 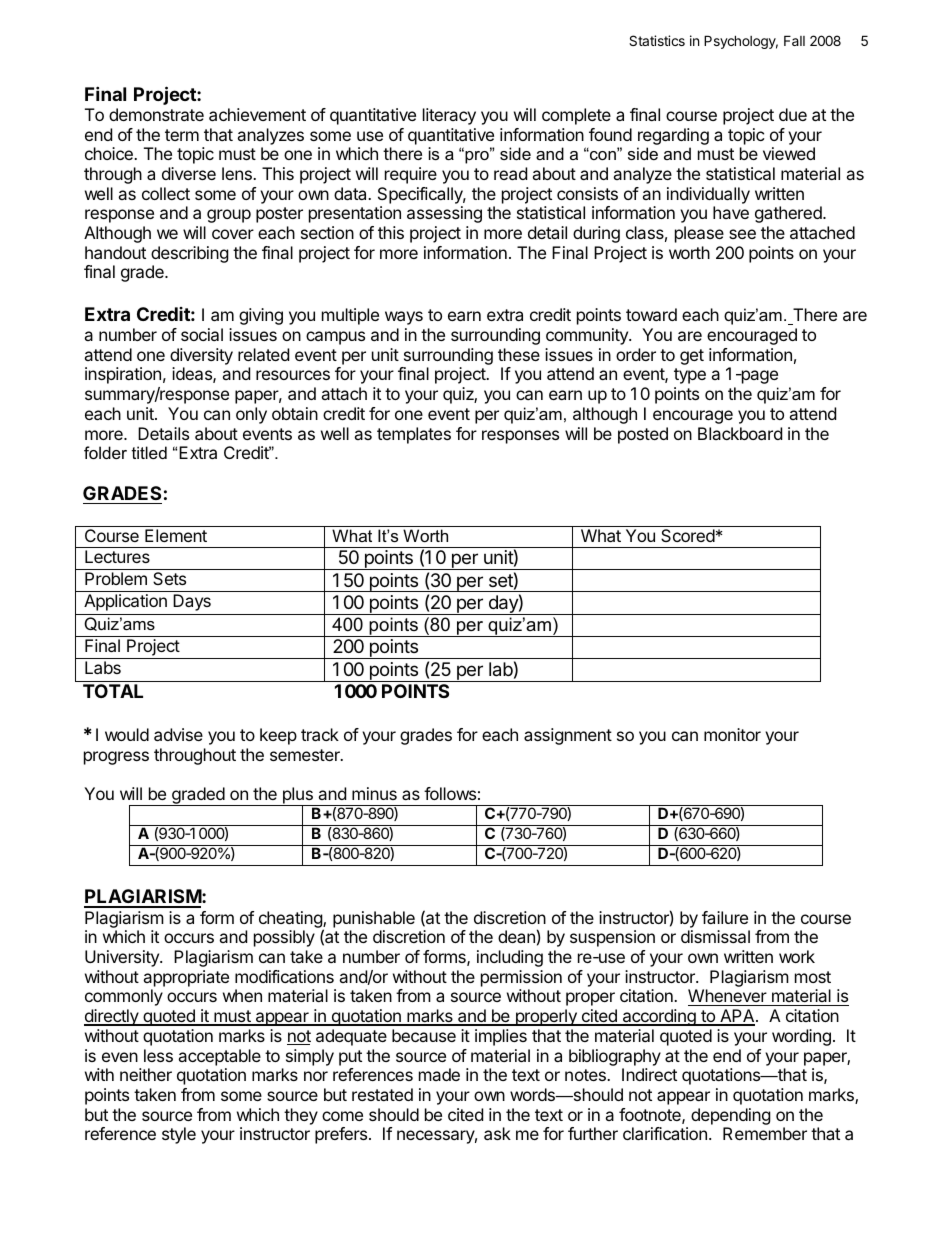 What do you see at coordinates (692, 357) in the screenshot?
I see `get` at bounding box center [692, 357].
